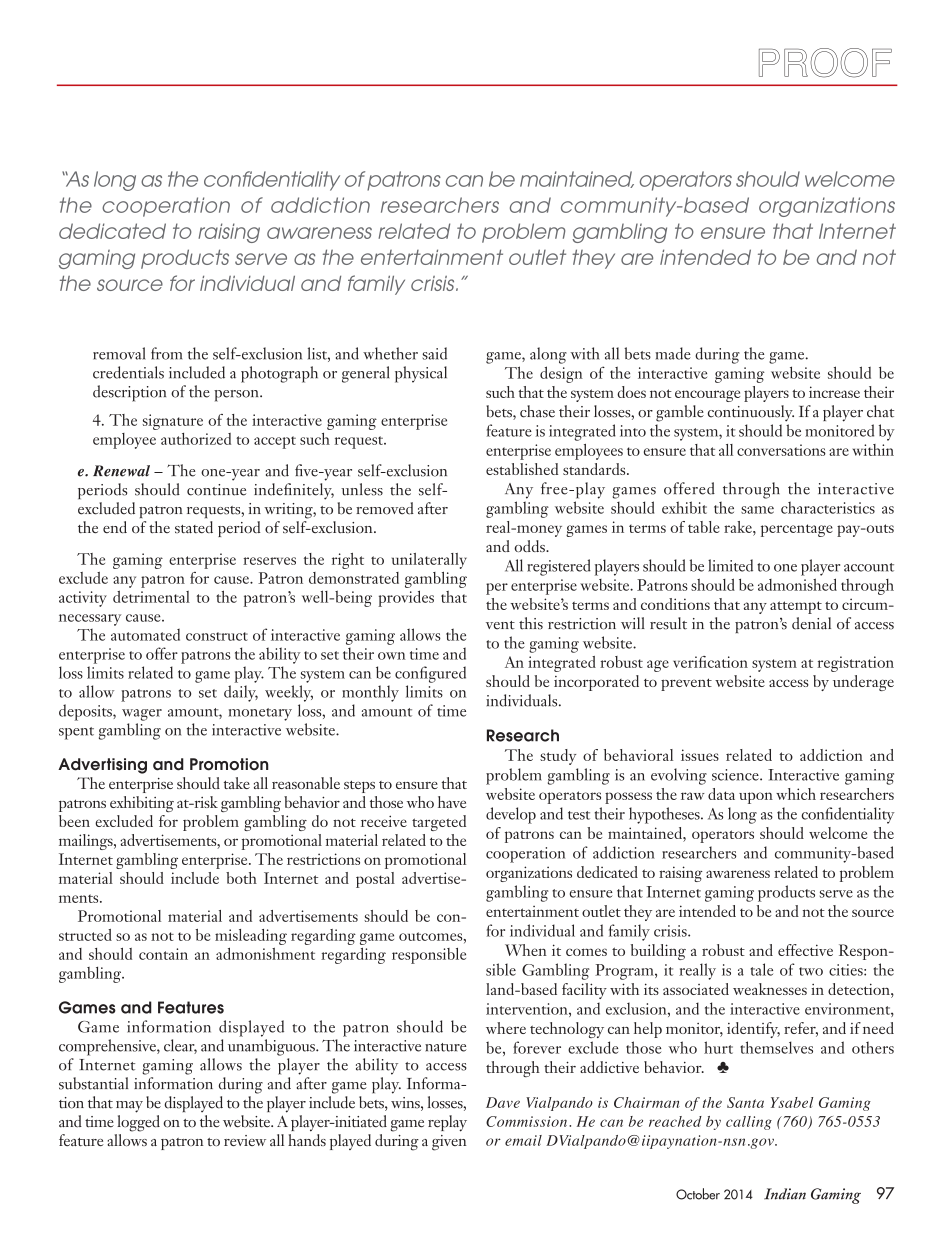 Image resolution: width=952 pixels, height=1237 pixels. I want to click on both, so click(241, 878).
